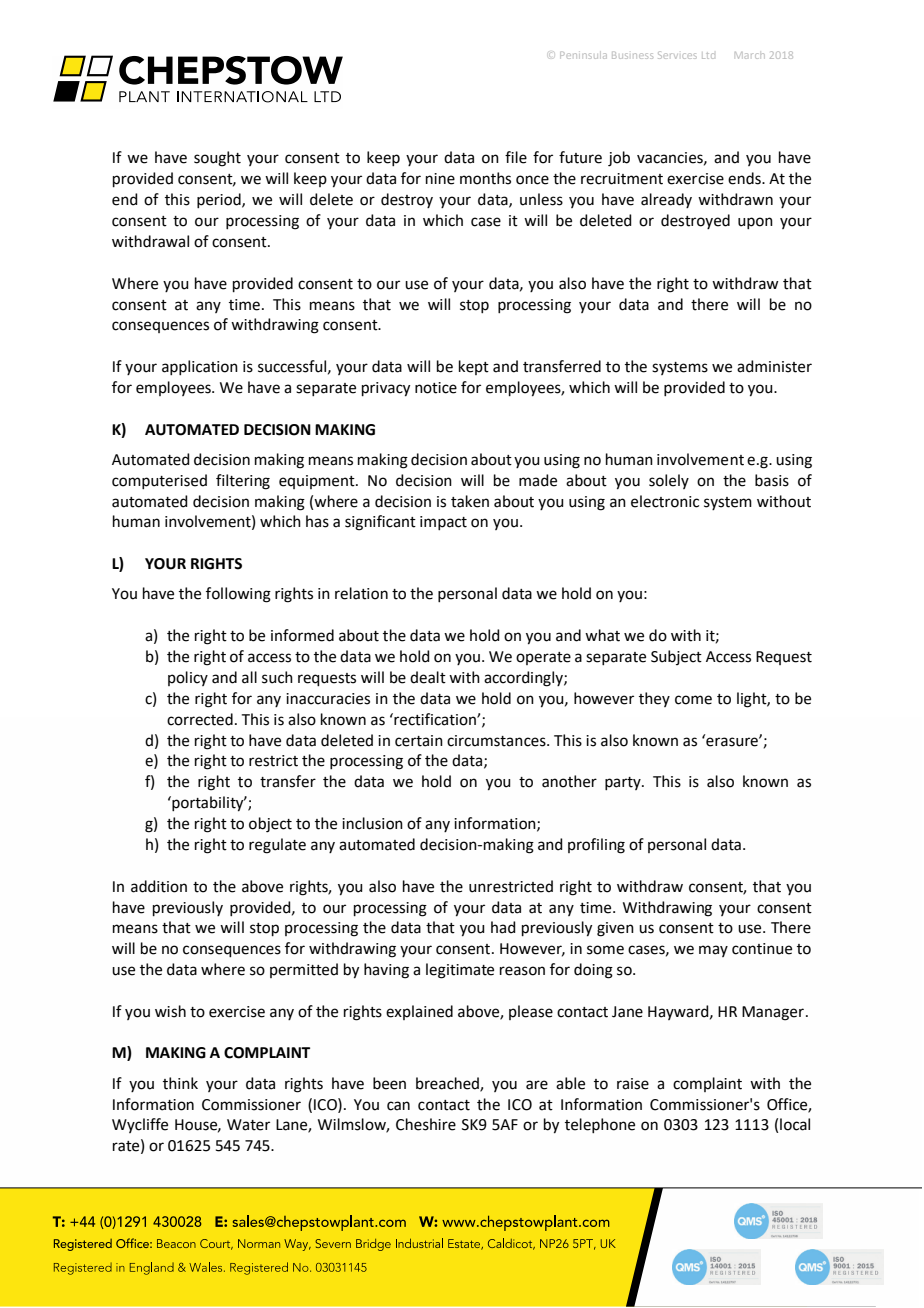 Image resolution: width=924 pixels, height=1308 pixels. I want to click on are, so click(537, 1085).
